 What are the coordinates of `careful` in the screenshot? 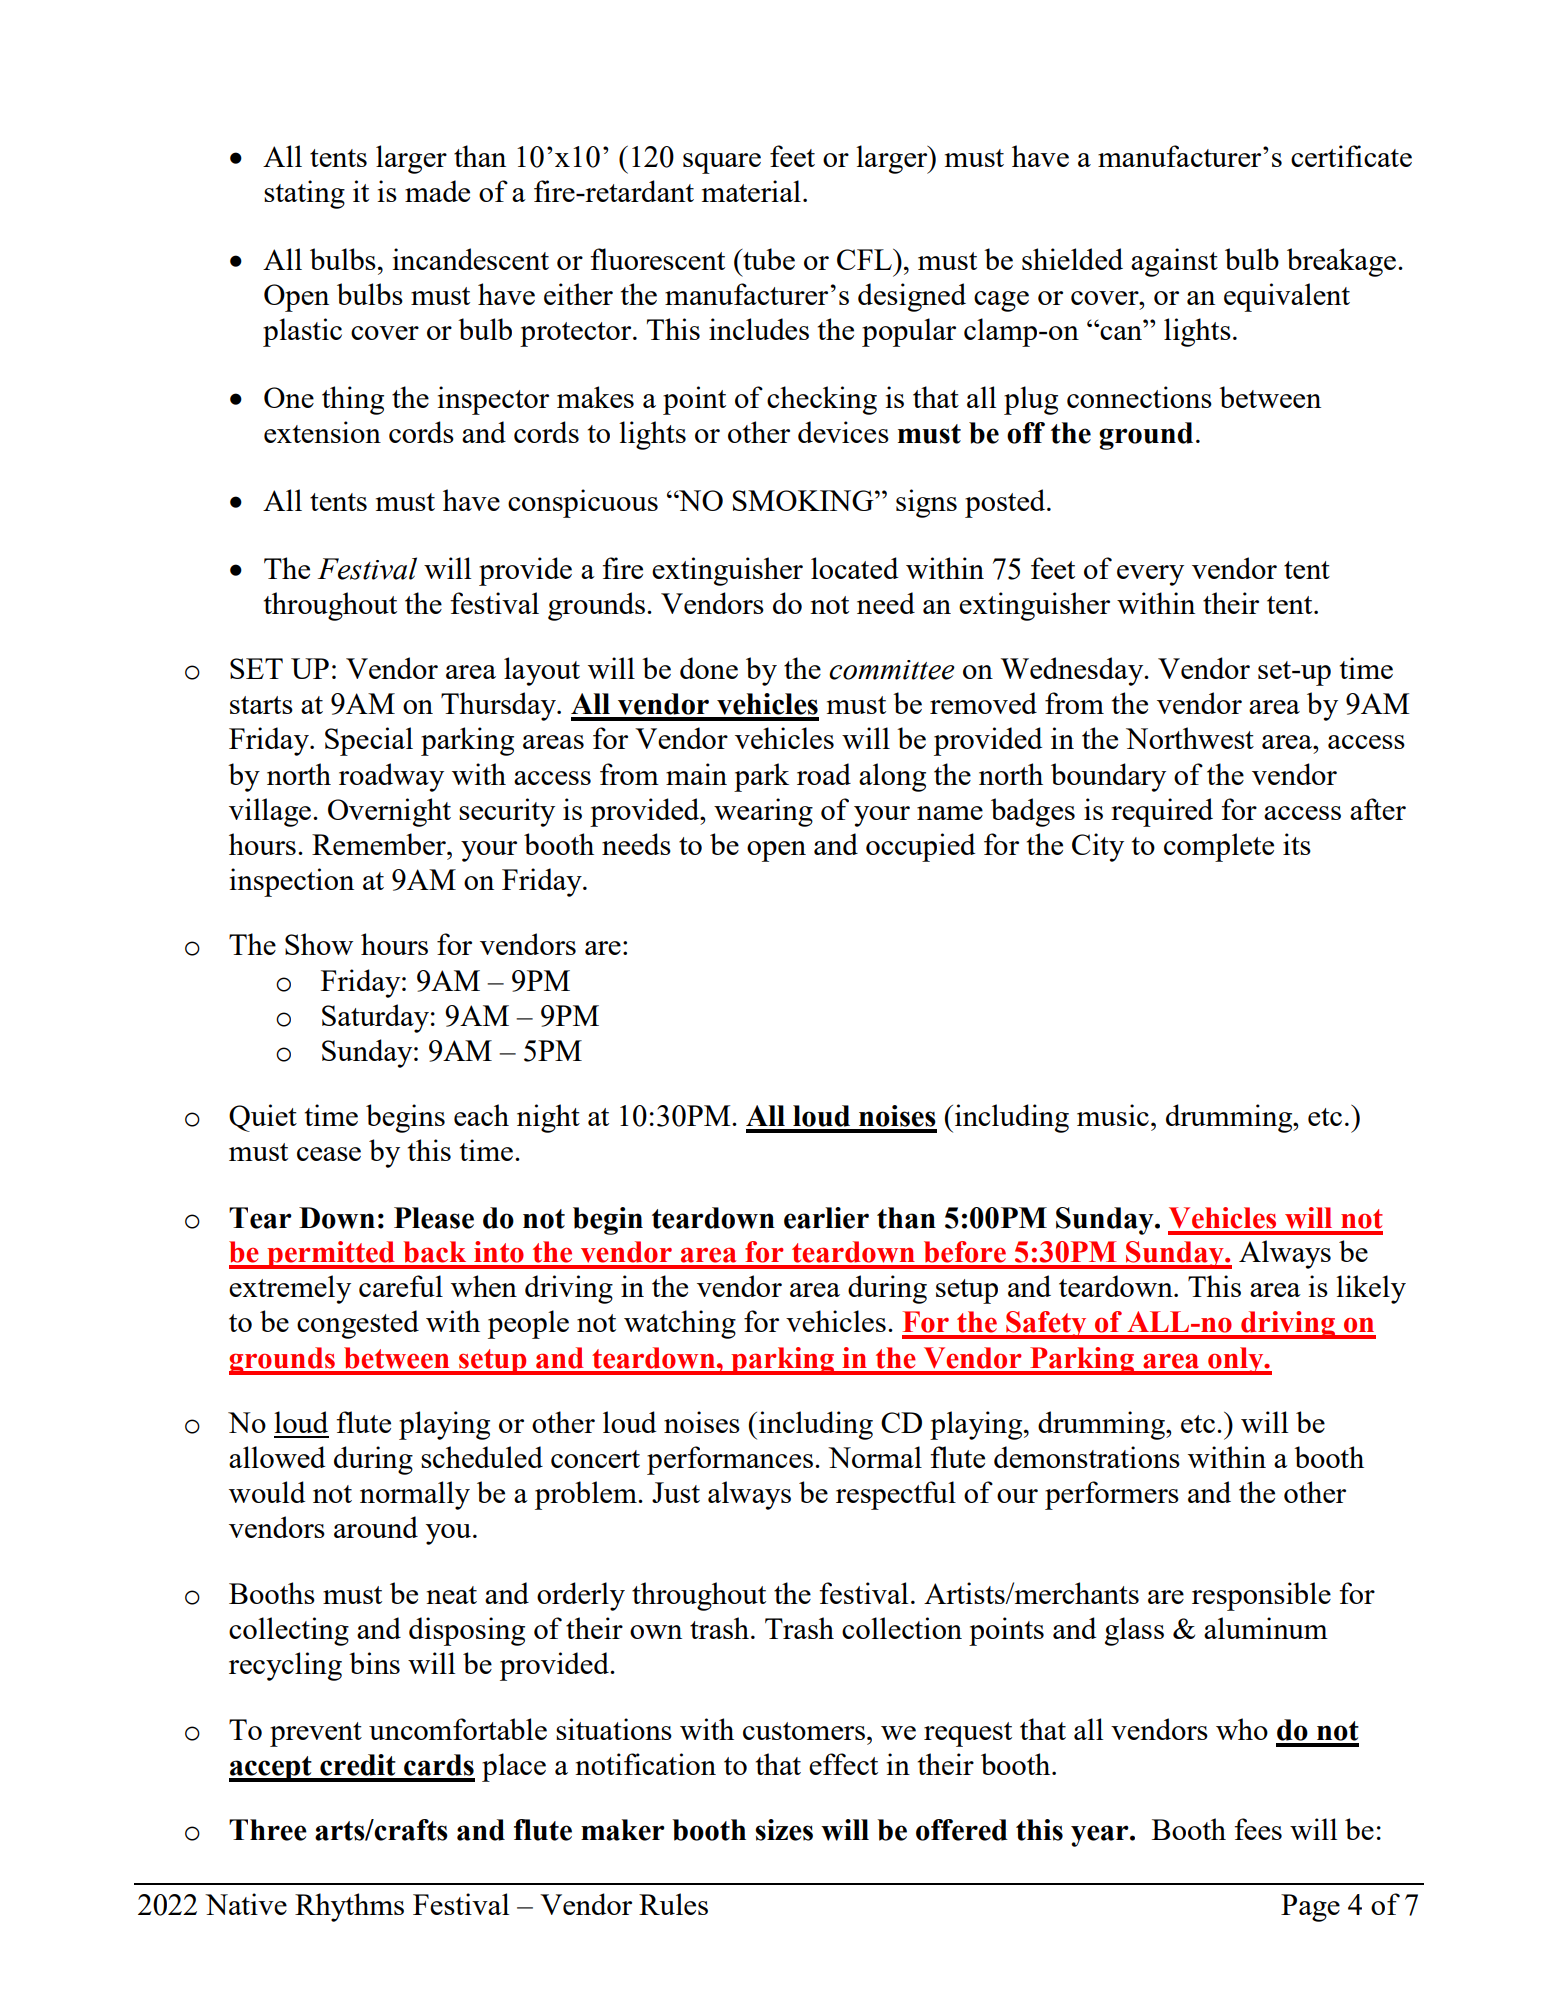 It's located at (401, 1286).
